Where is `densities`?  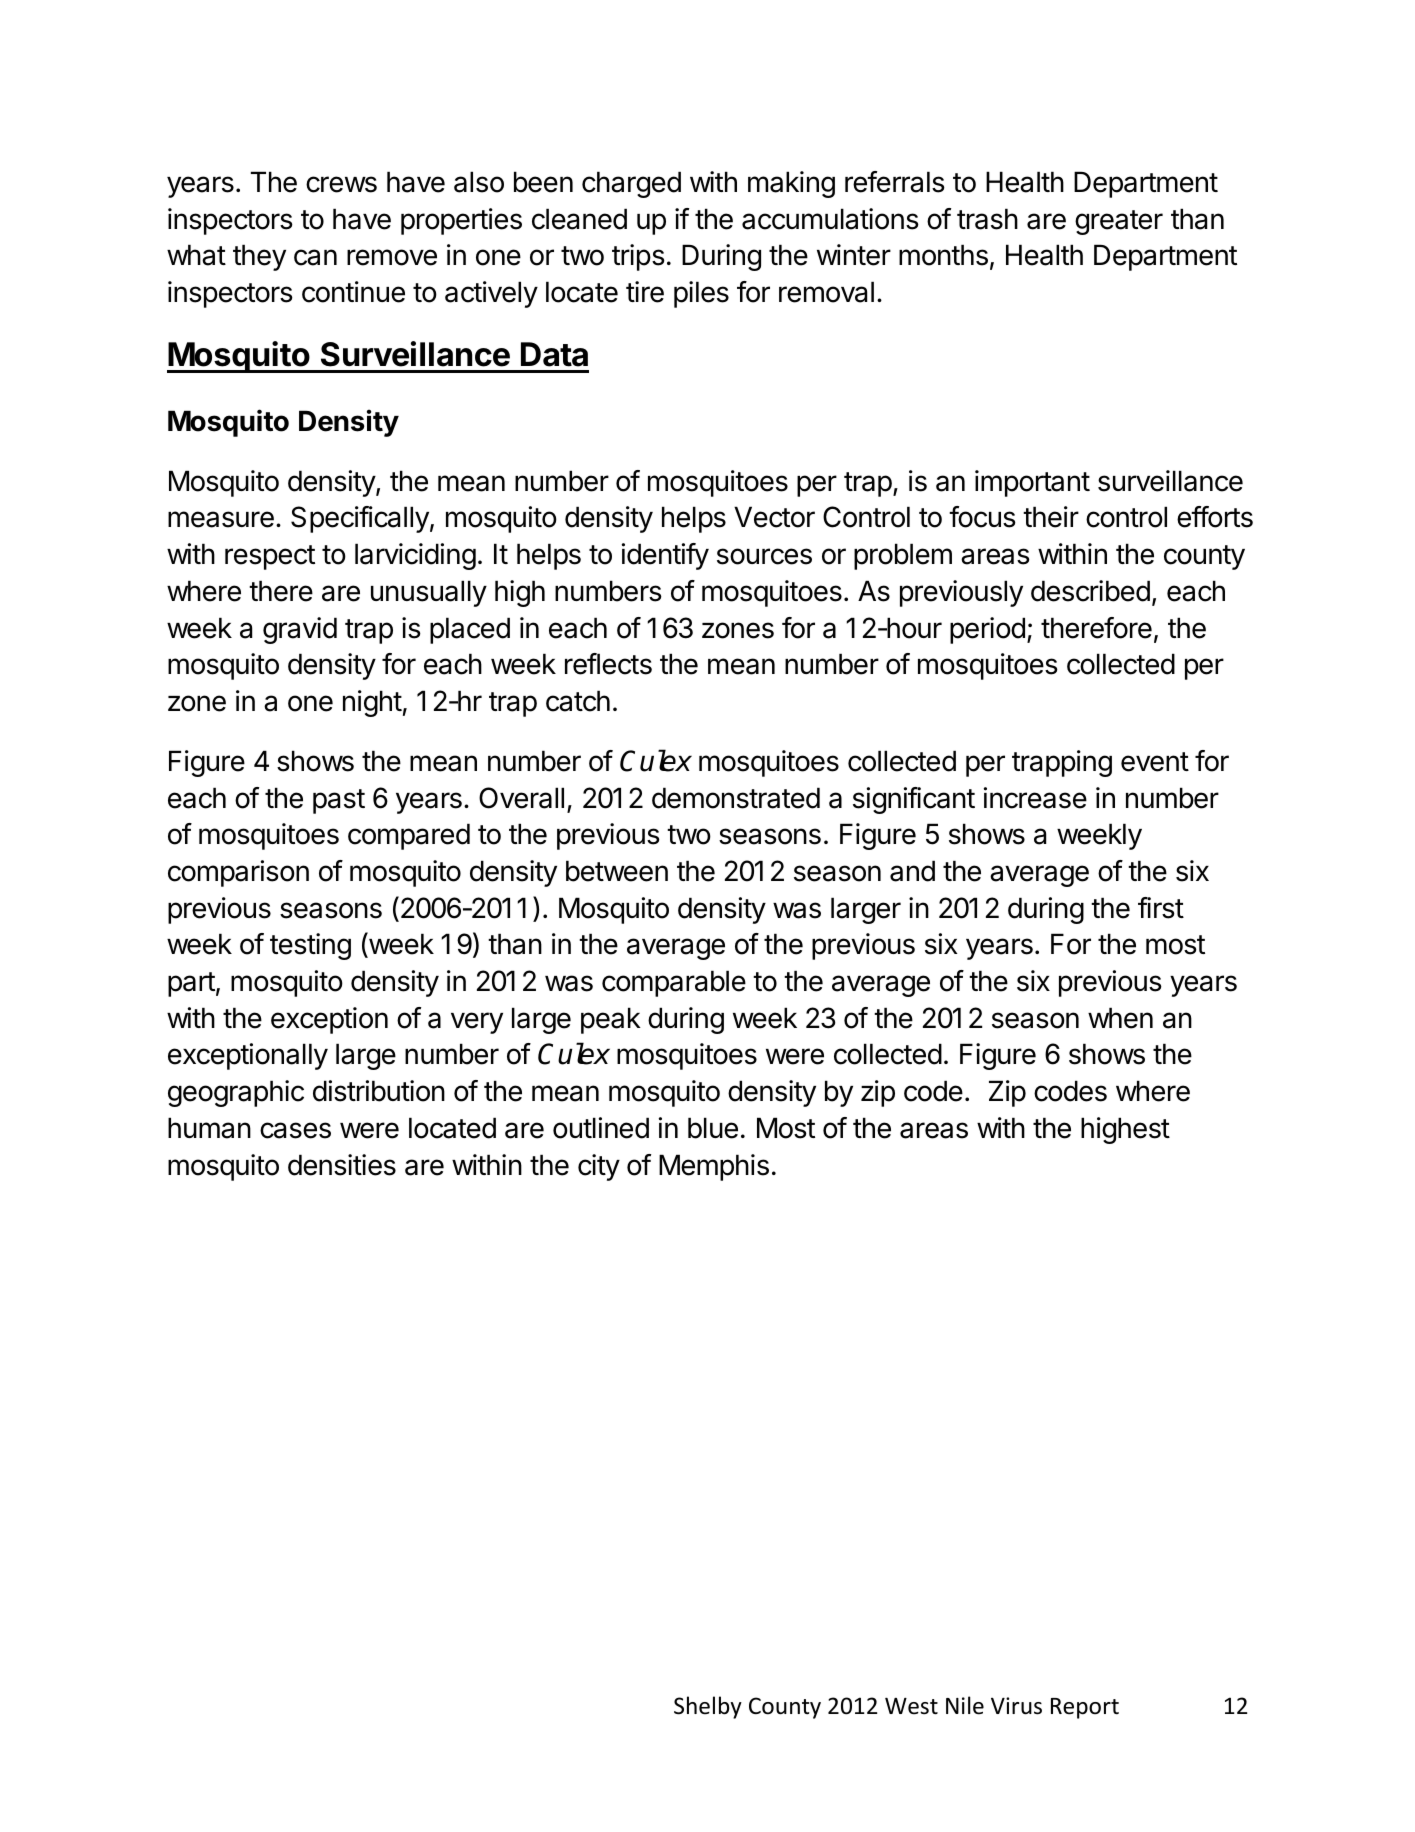 densities is located at coordinates (342, 1165).
